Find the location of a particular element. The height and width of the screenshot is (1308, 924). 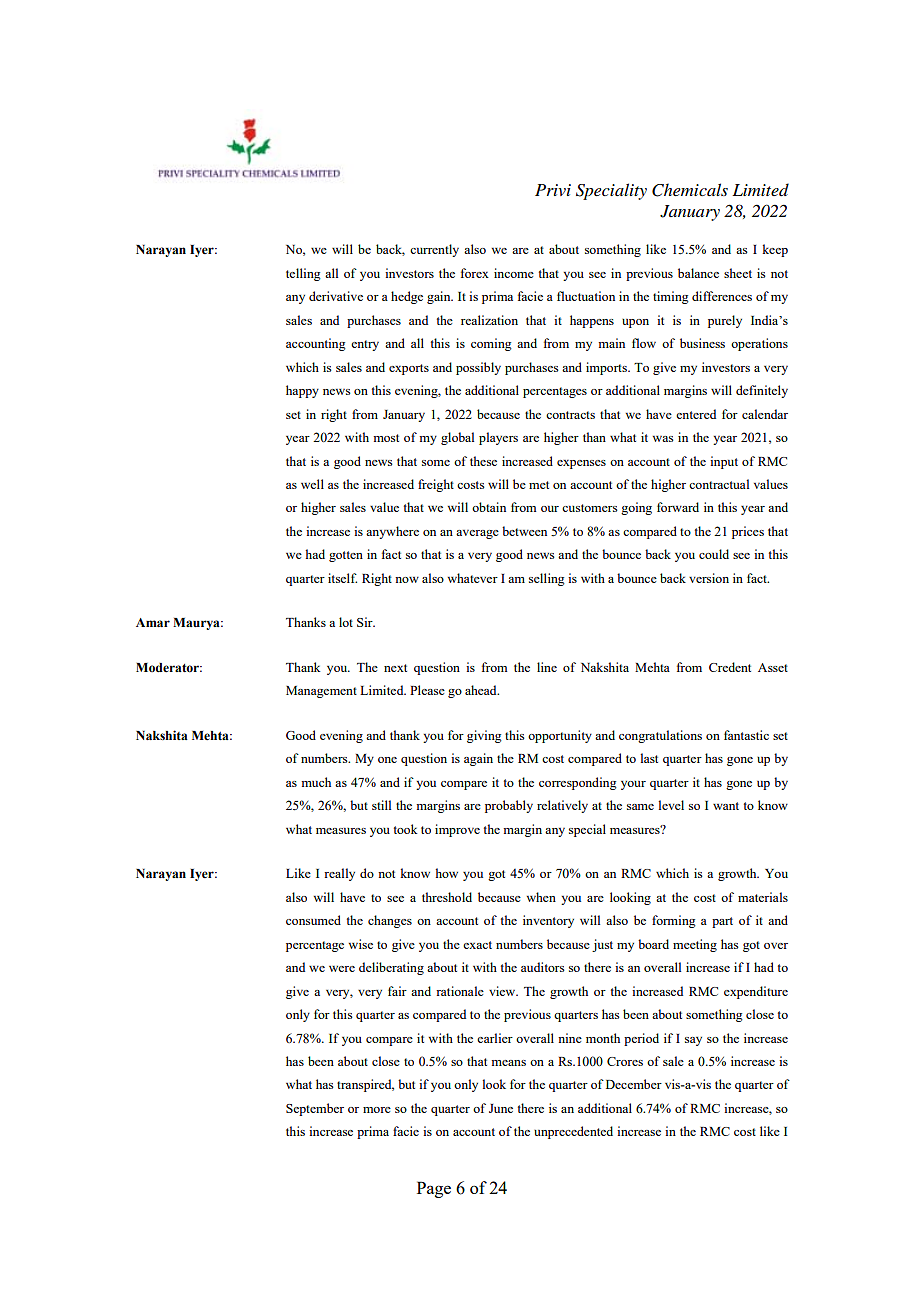

consumed is located at coordinates (313, 920).
